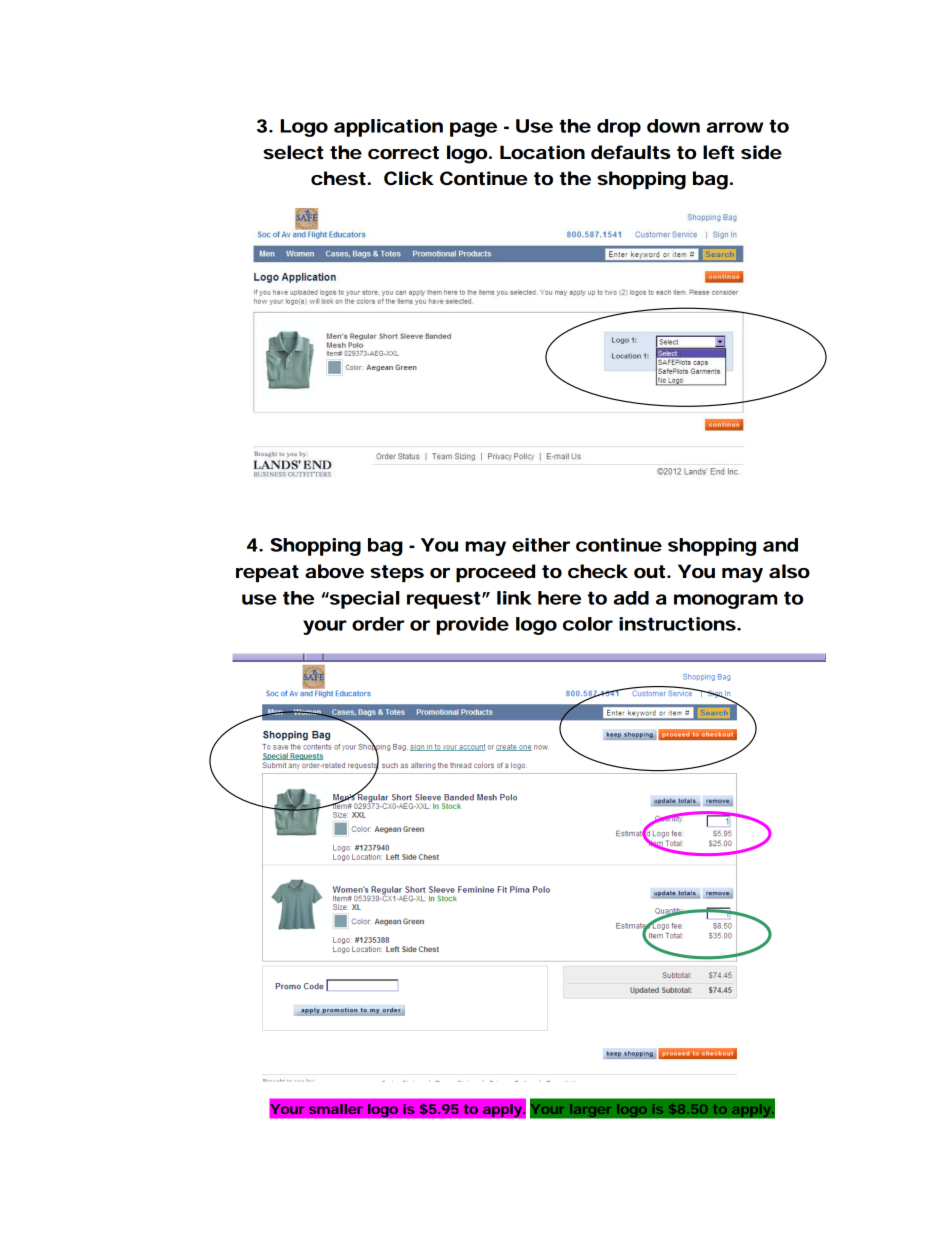 This document has height=1233, width=952. Describe the element at coordinates (336, 1109) in the document. I see `smaller` at that location.
